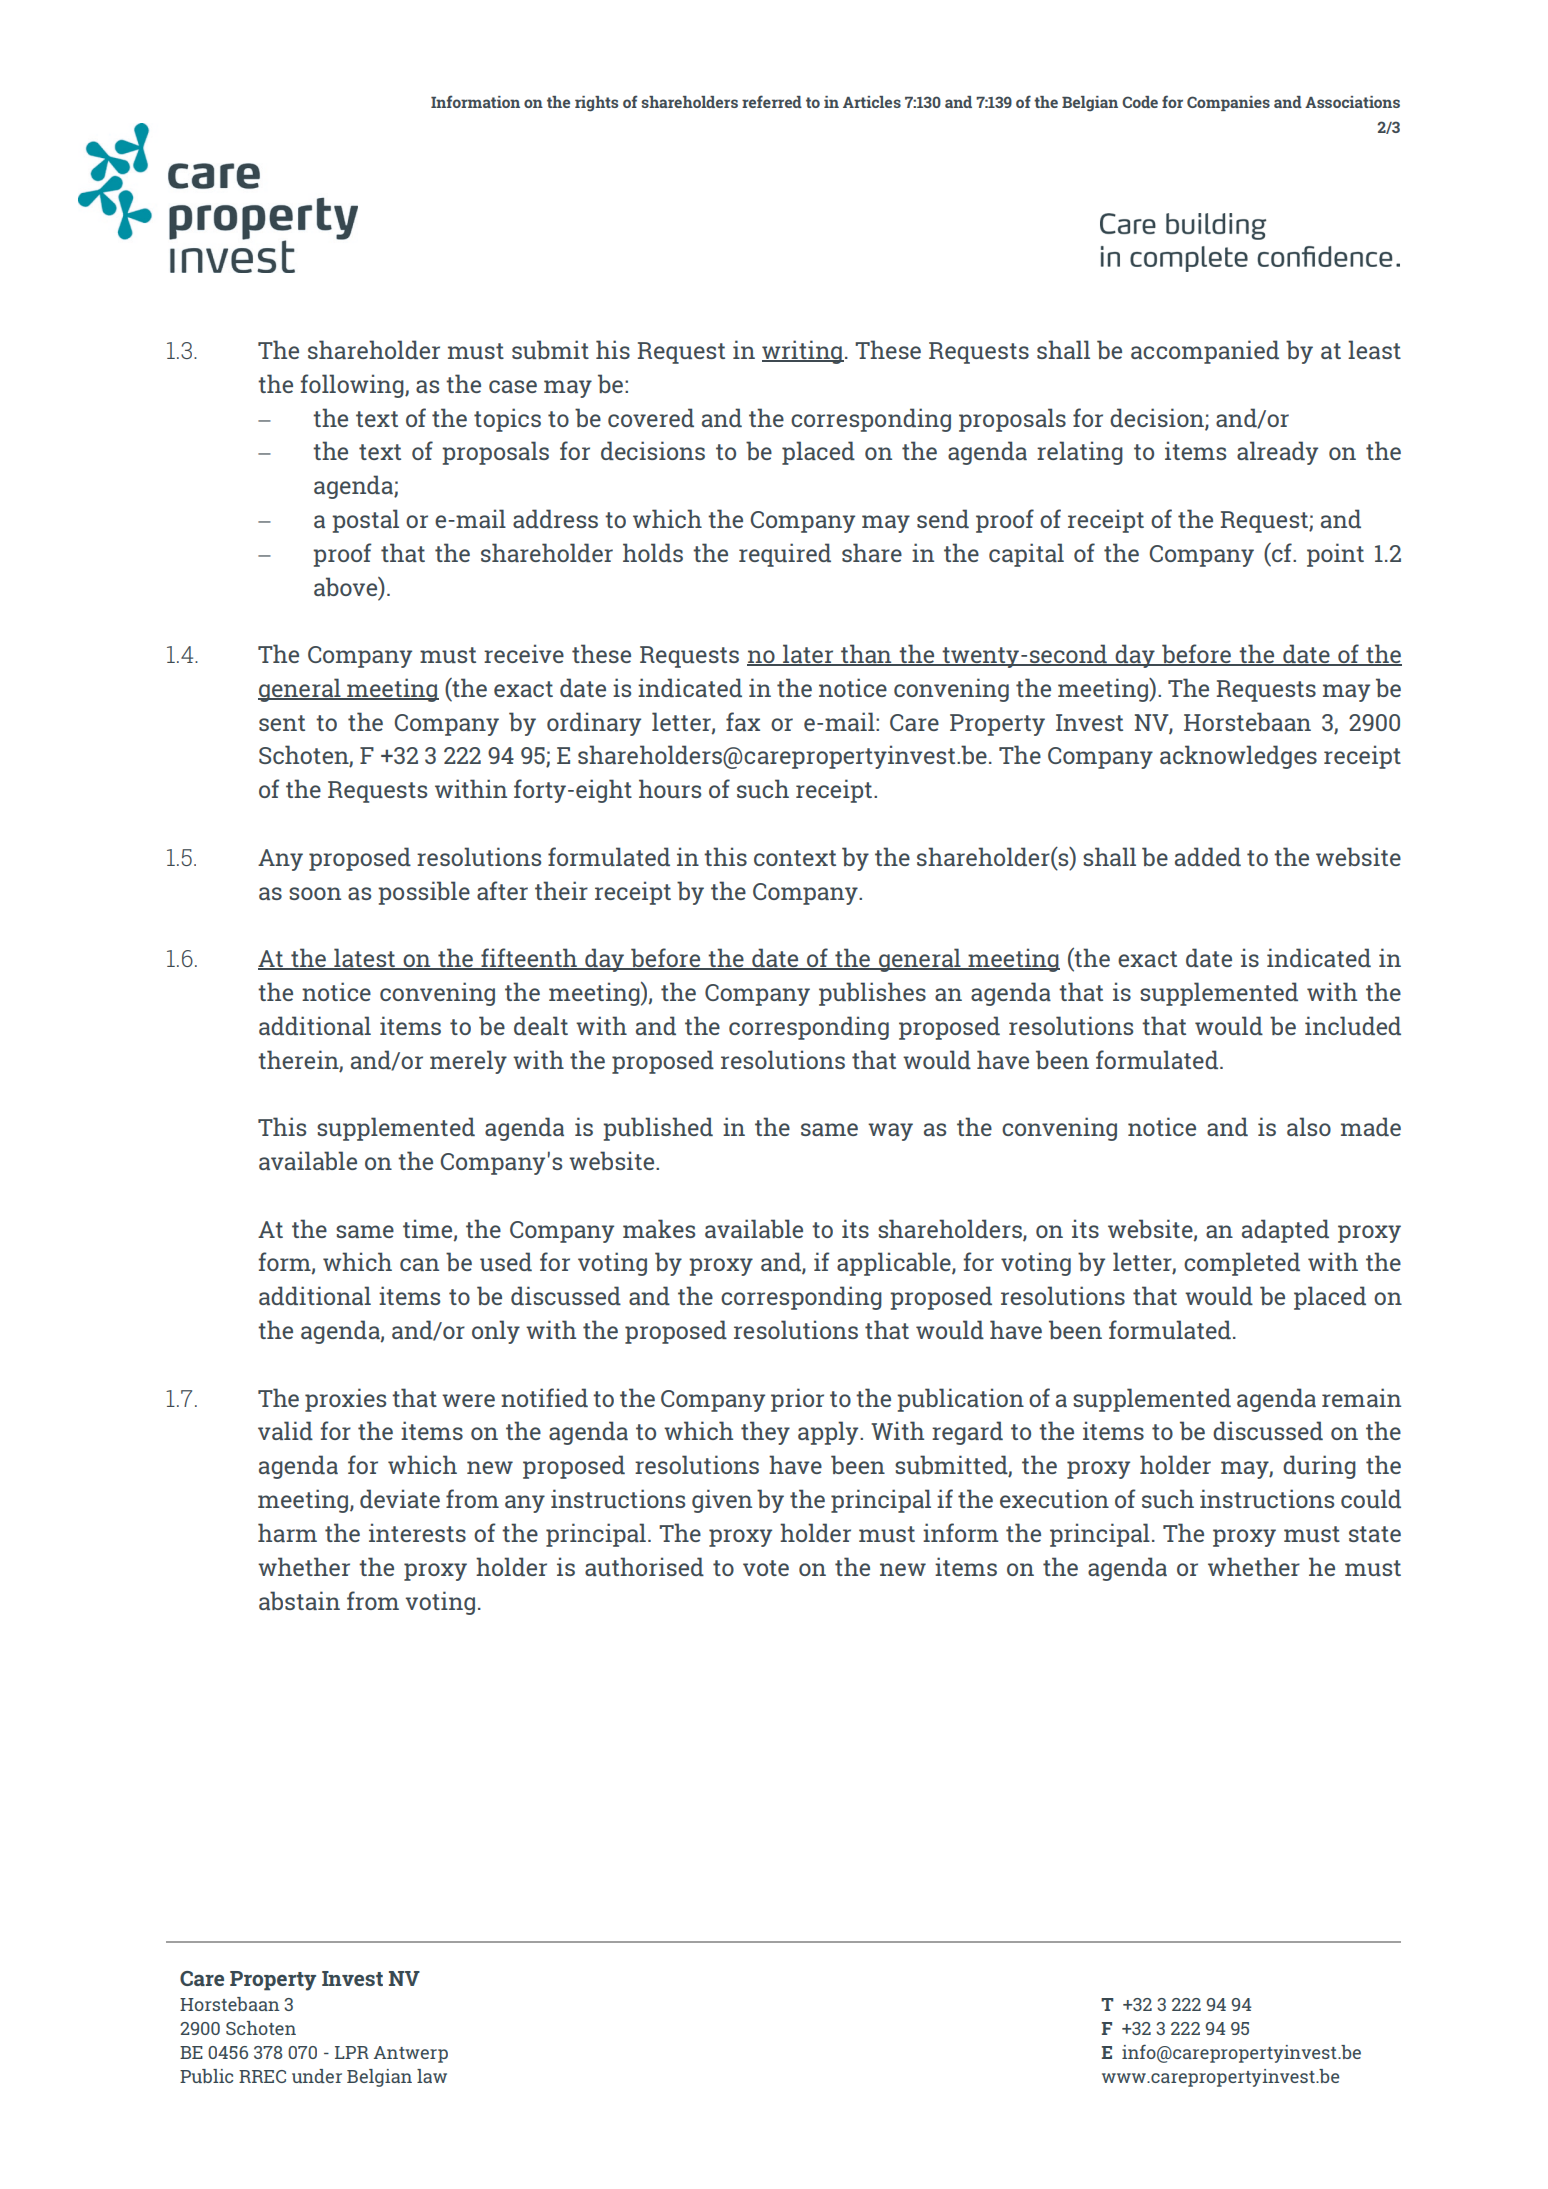 The image size is (1548, 2189). Describe the element at coordinates (365, 521) in the screenshot. I see `postal` at that location.
